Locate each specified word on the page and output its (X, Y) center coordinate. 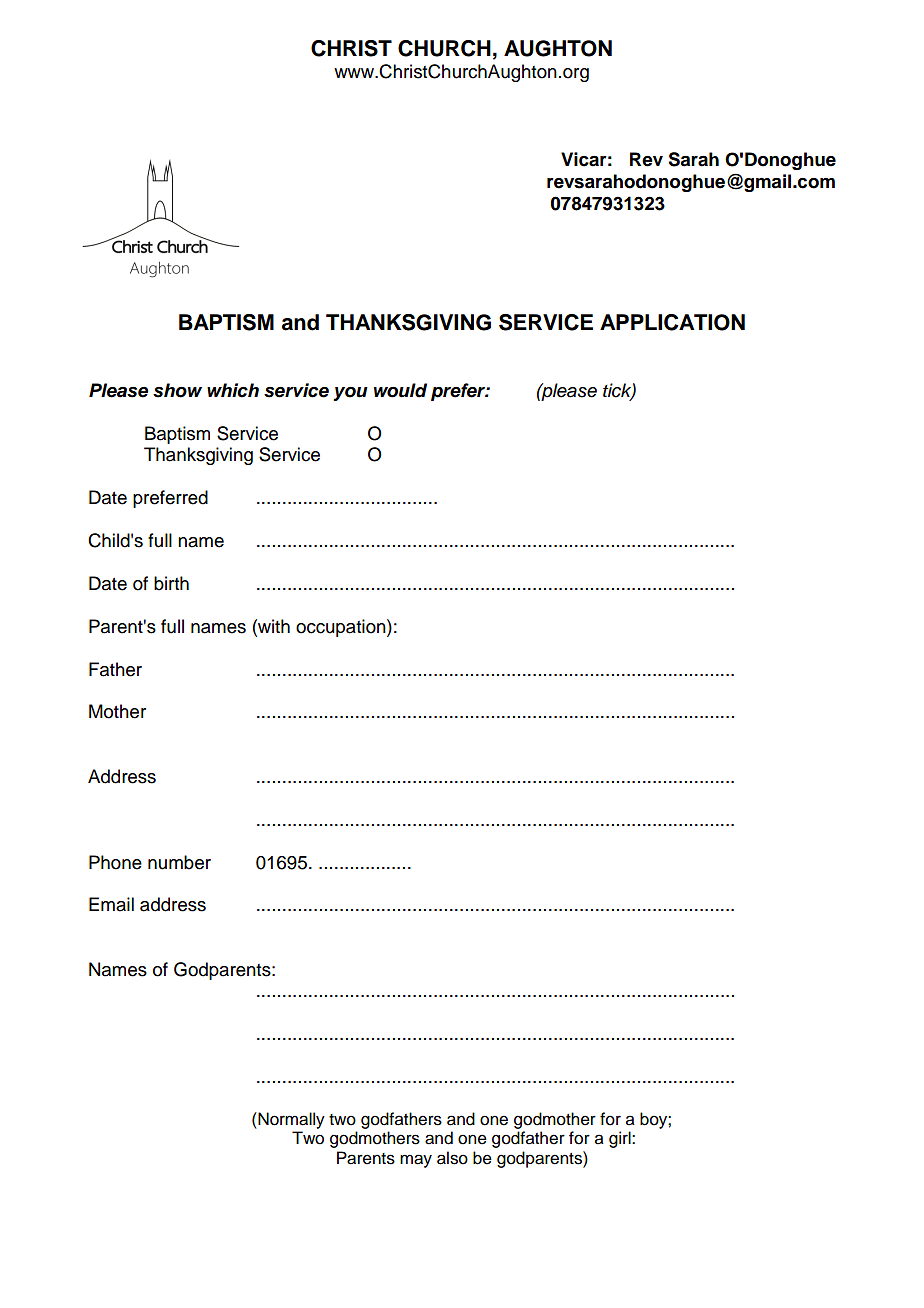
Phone (115, 862)
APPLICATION (672, 322)
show (177, 390)
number (179, 862)
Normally (290, 1120)
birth (171, 583)
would (400, 390)
